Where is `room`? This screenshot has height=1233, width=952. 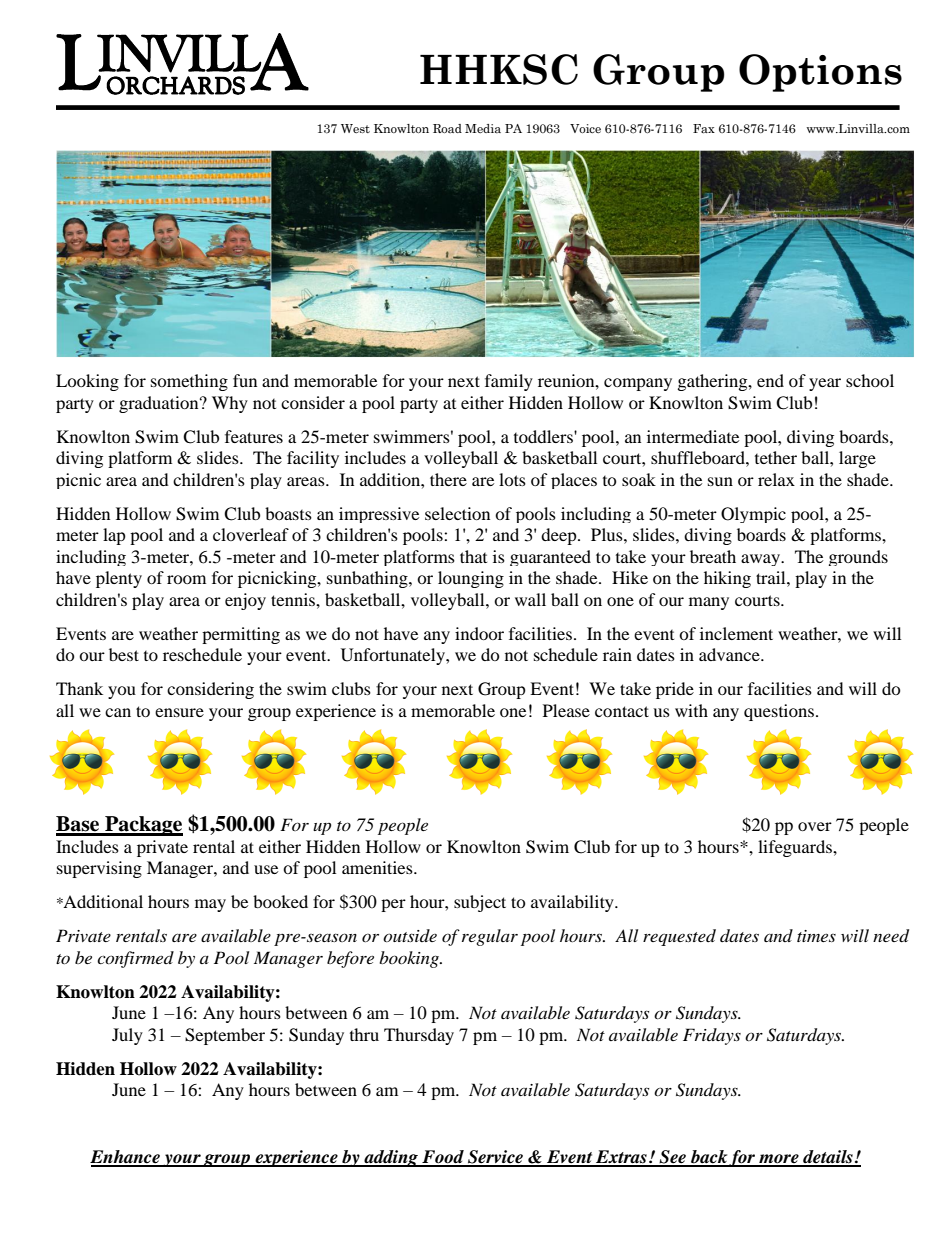 room is located at coordinates (186, 579).
